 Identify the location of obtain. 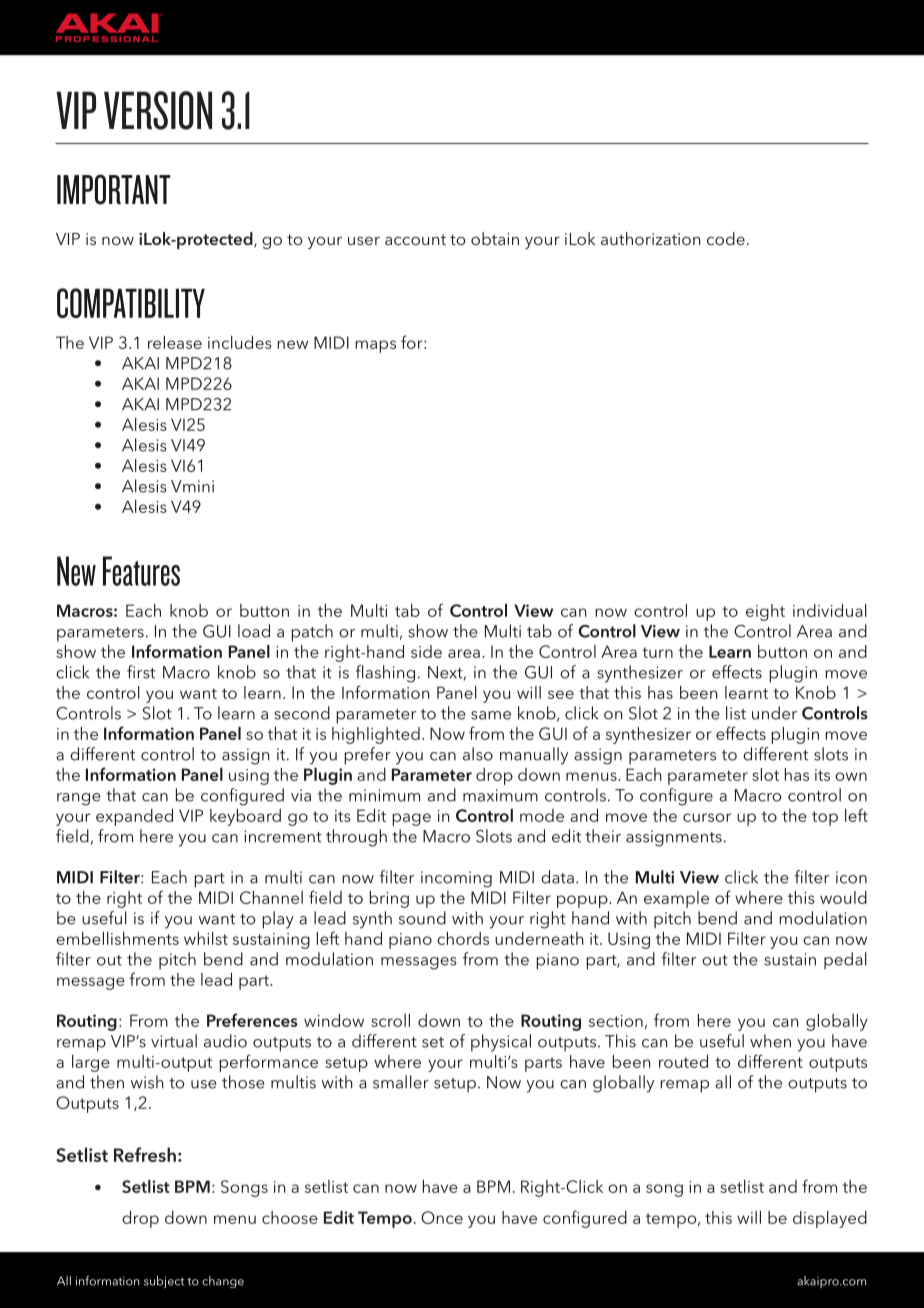
(495, 238).
